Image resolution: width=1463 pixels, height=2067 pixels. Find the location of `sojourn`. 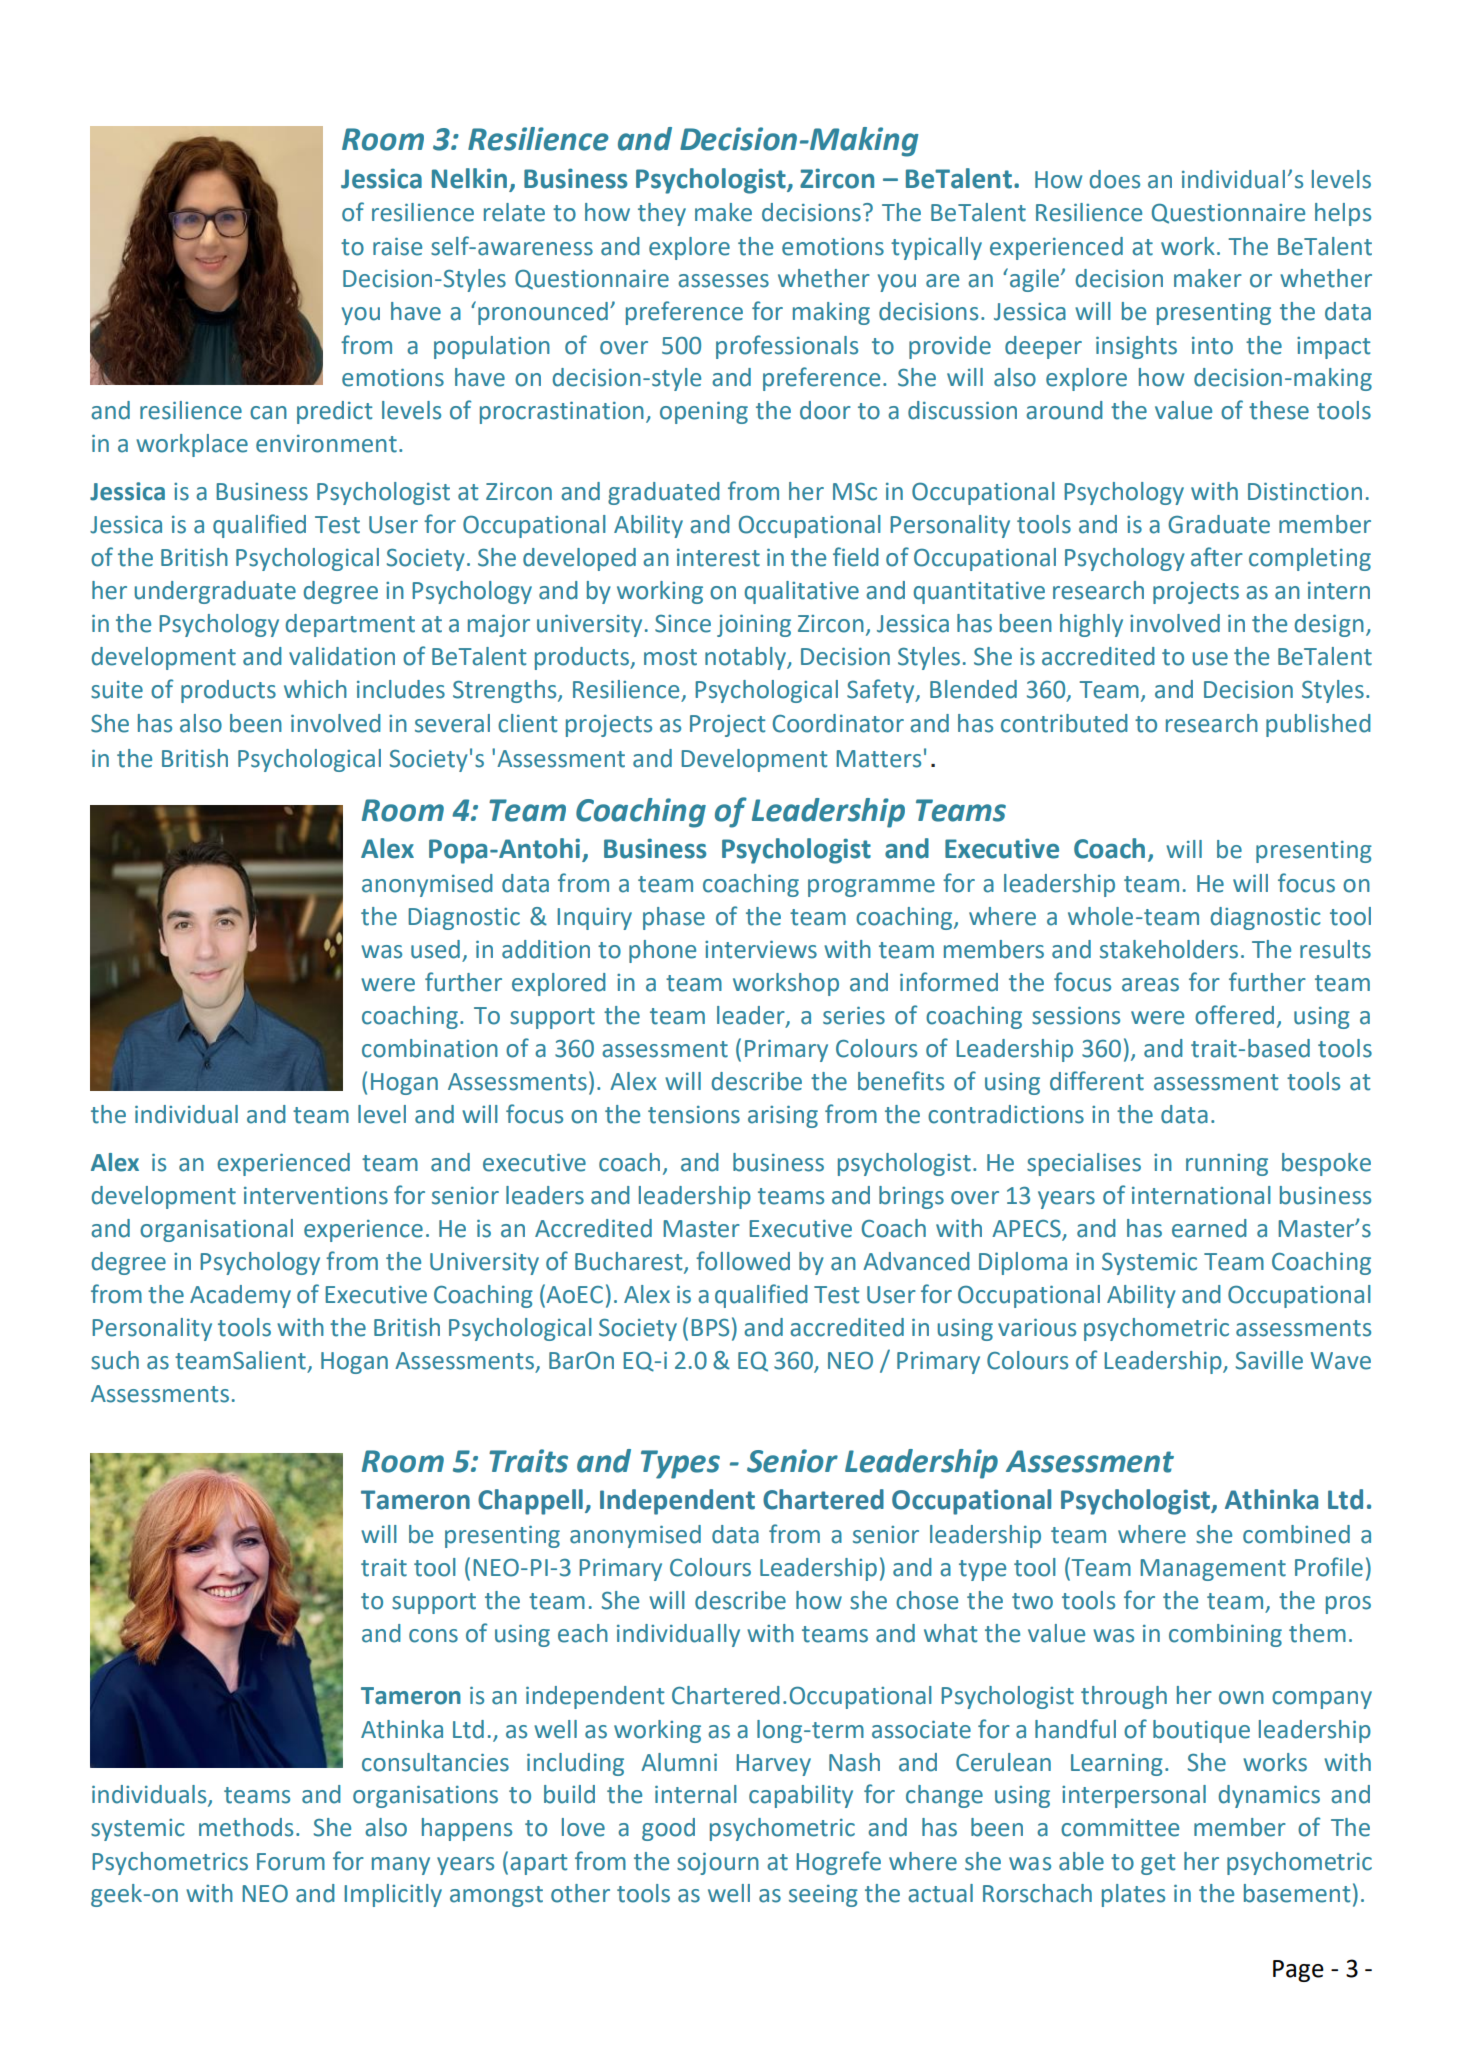

sojourn is located at coordinates (718, 1864).
